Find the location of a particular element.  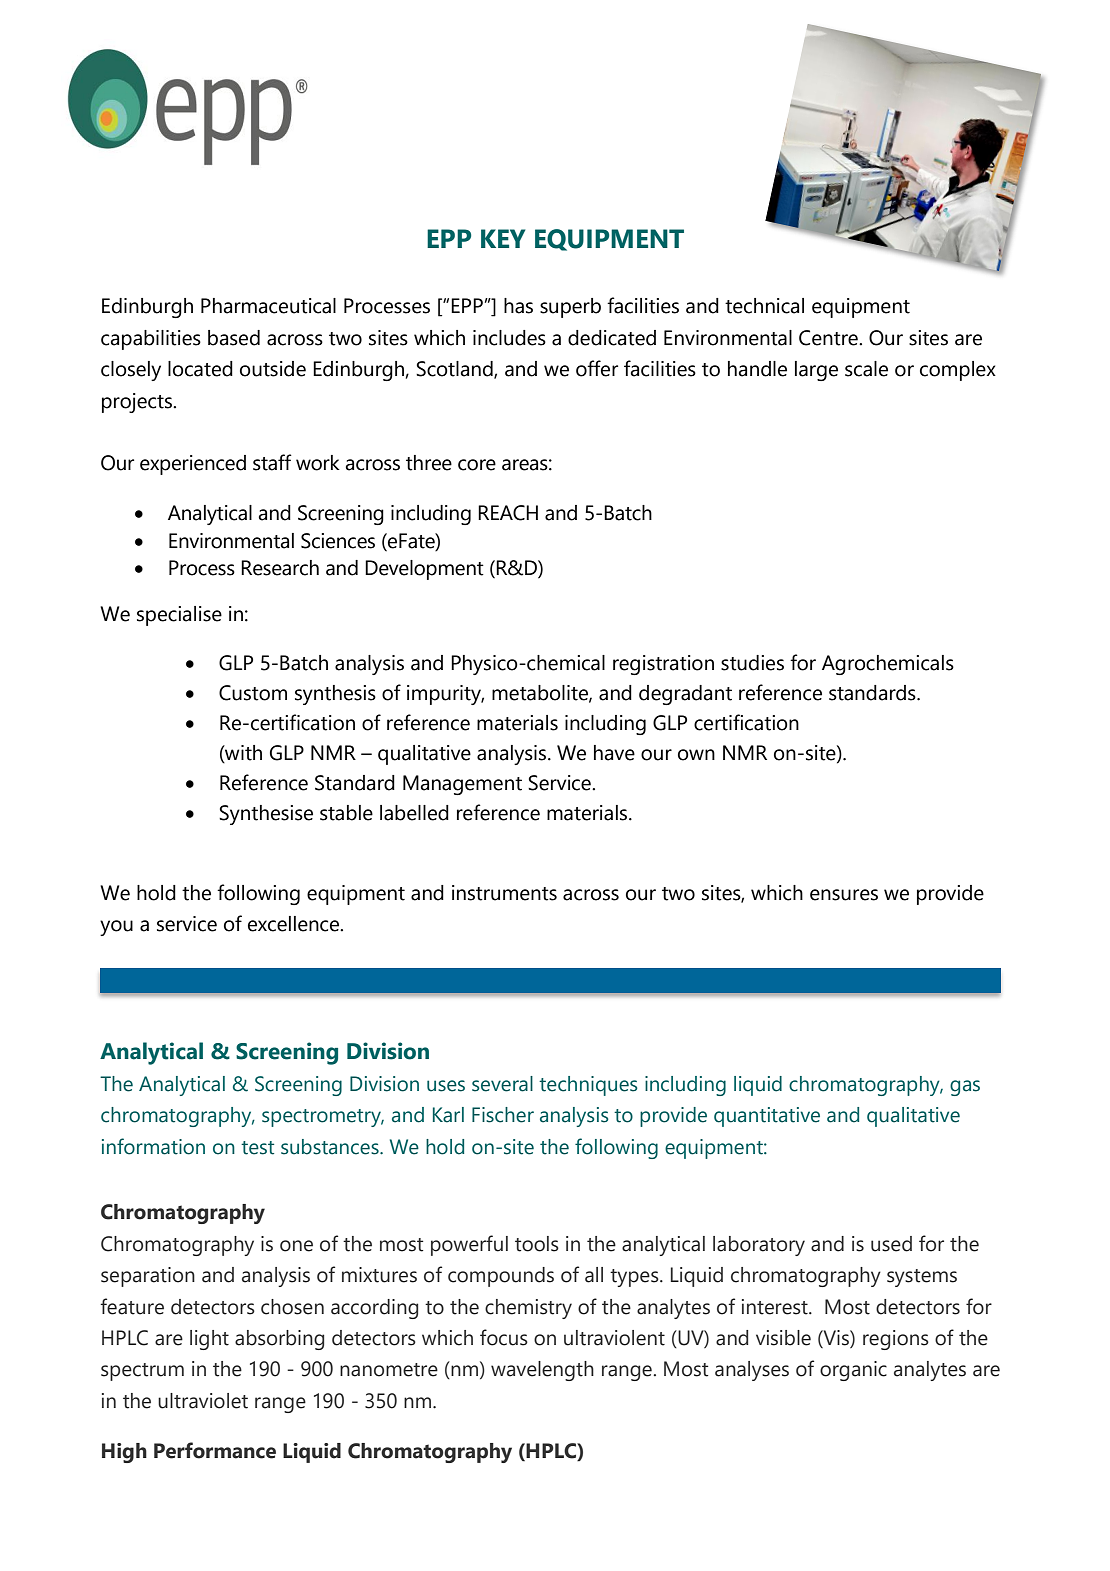

registration is located at coordinates (663, 665).
